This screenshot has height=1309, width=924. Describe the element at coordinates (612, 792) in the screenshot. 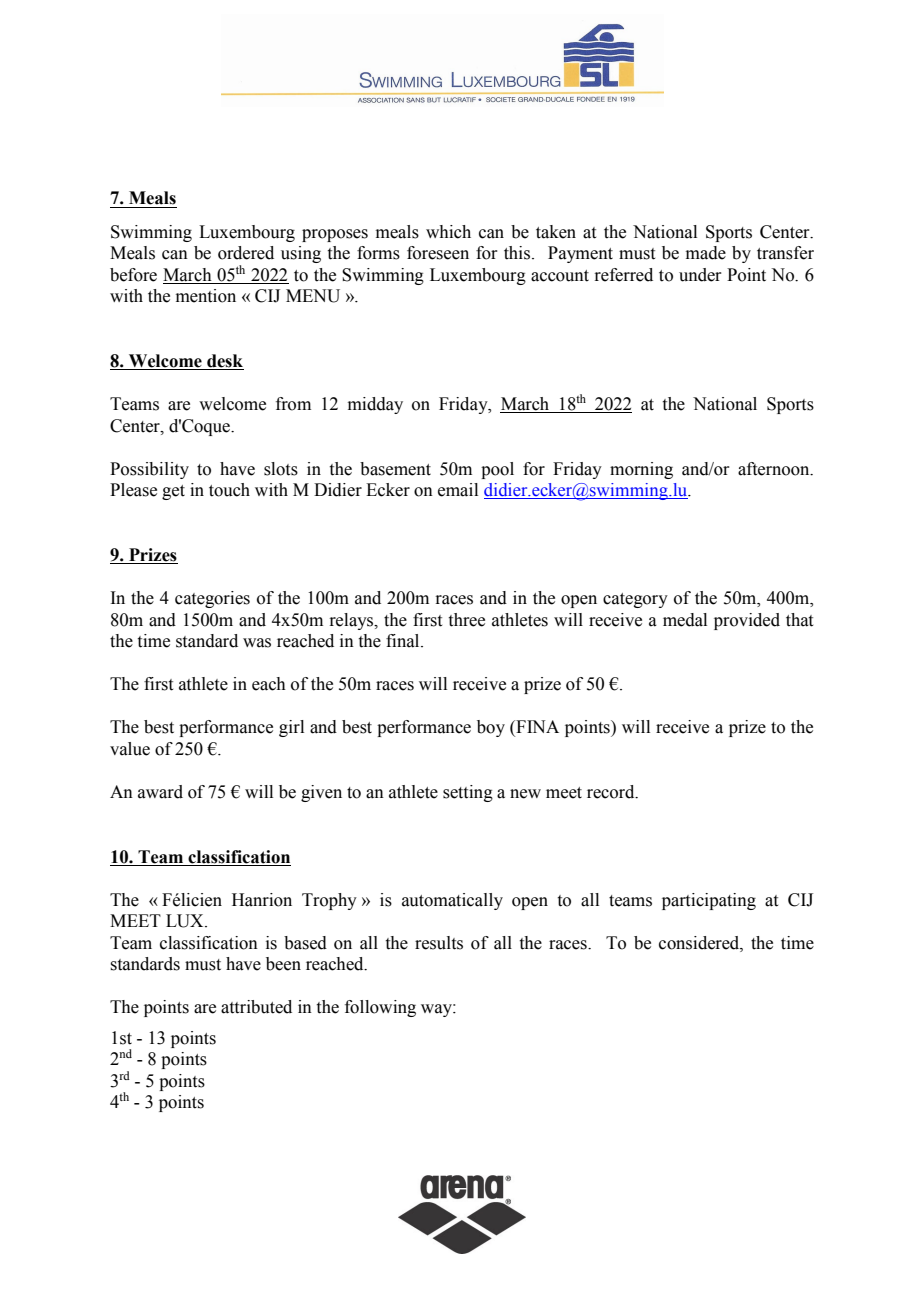

I see `record` at that location.
